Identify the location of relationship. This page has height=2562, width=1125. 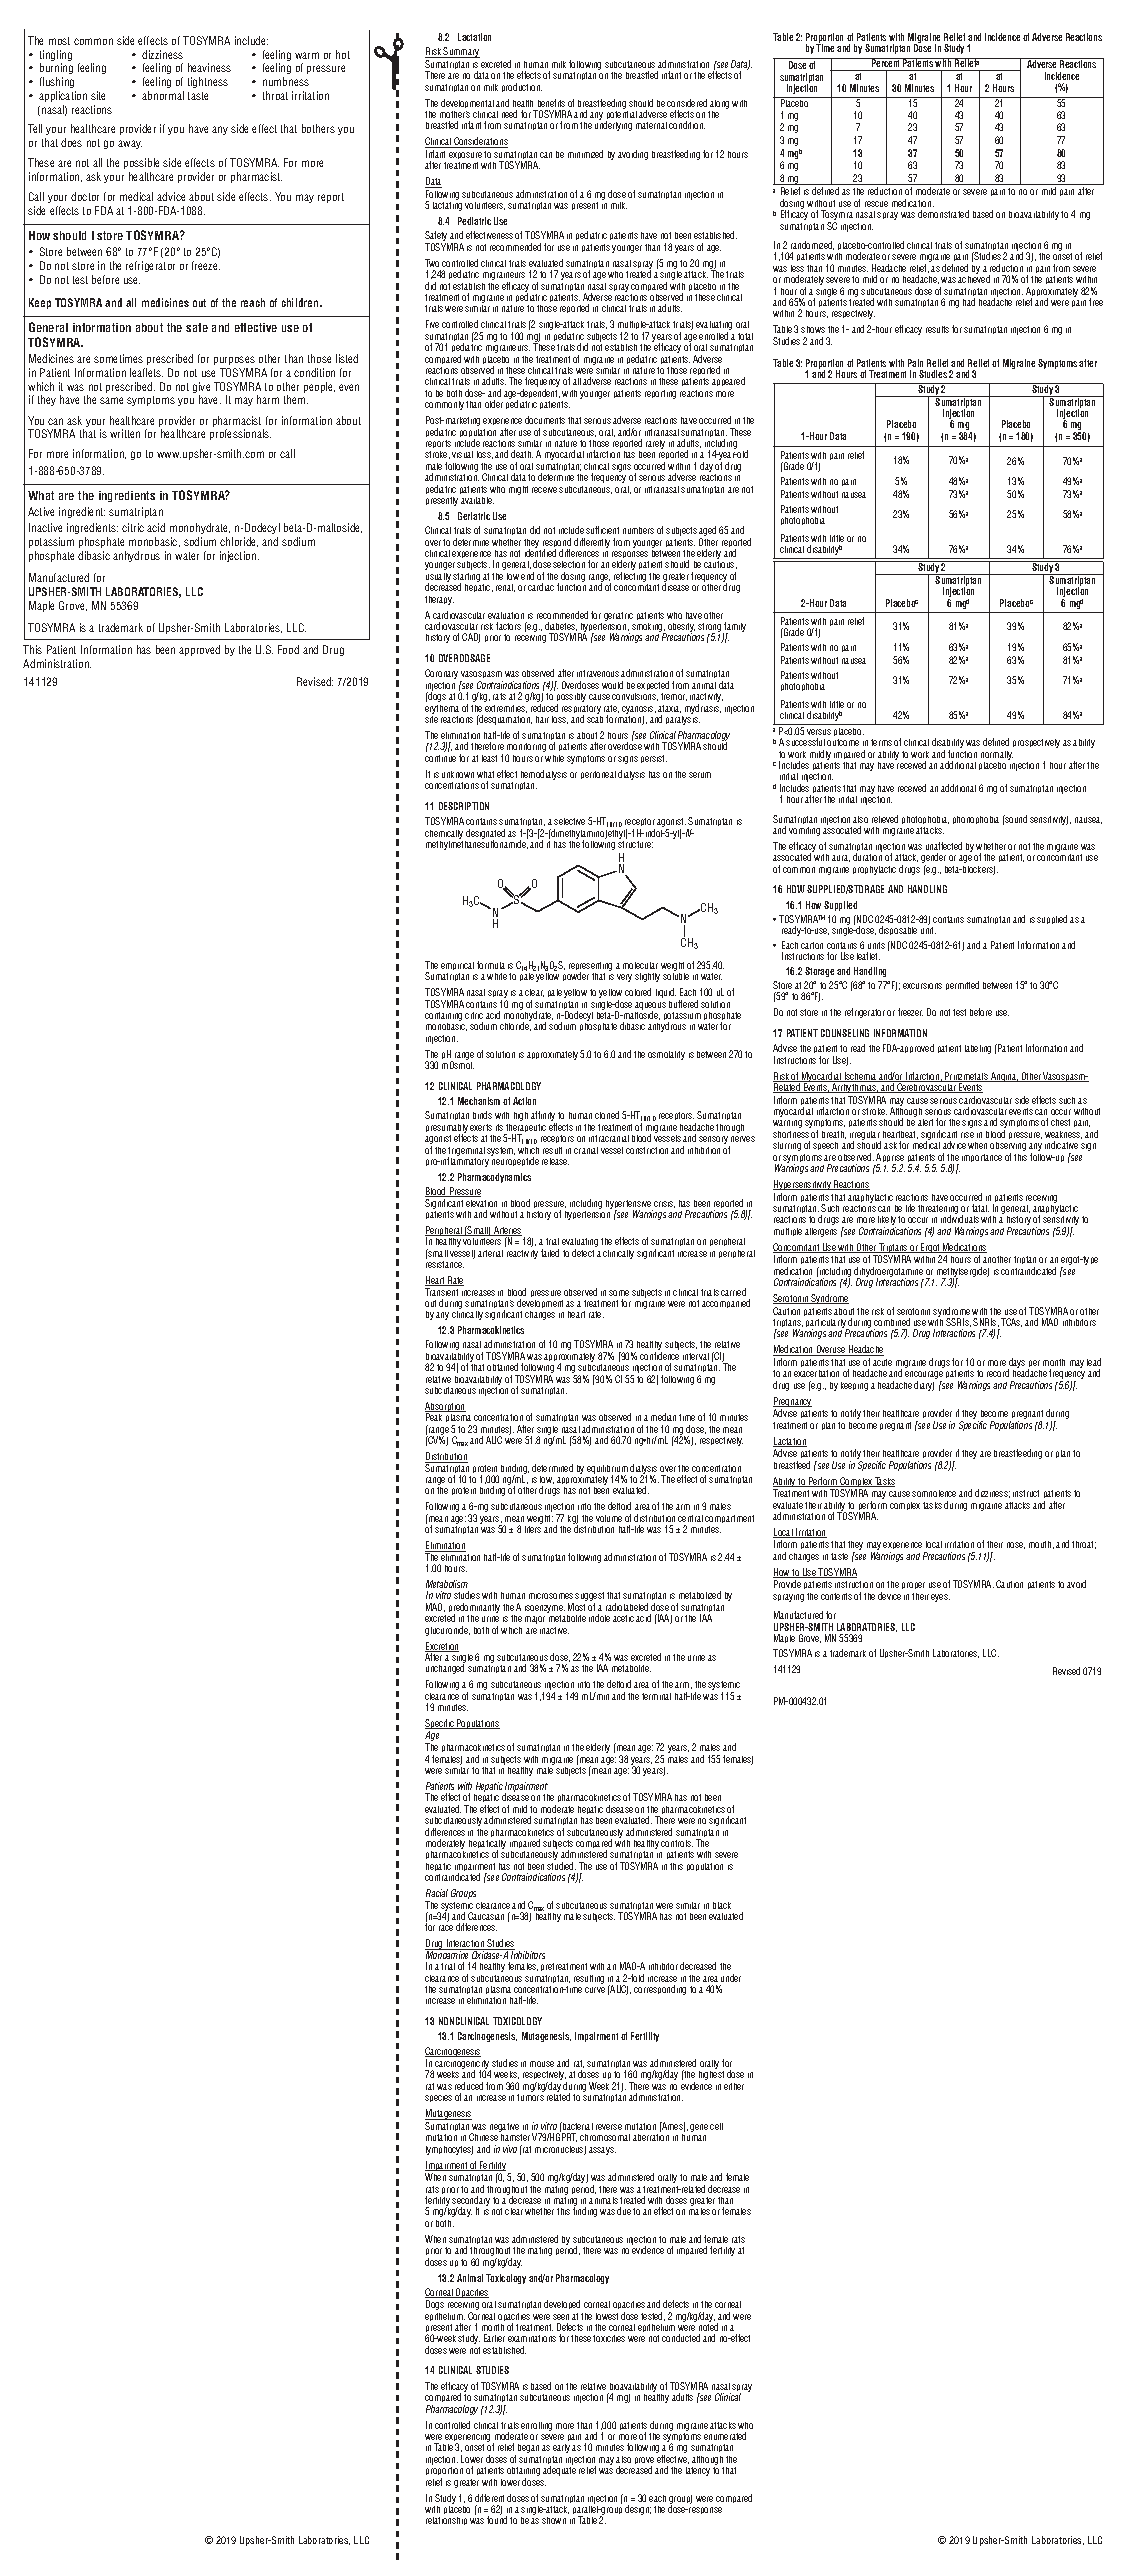
(446, 2521).
